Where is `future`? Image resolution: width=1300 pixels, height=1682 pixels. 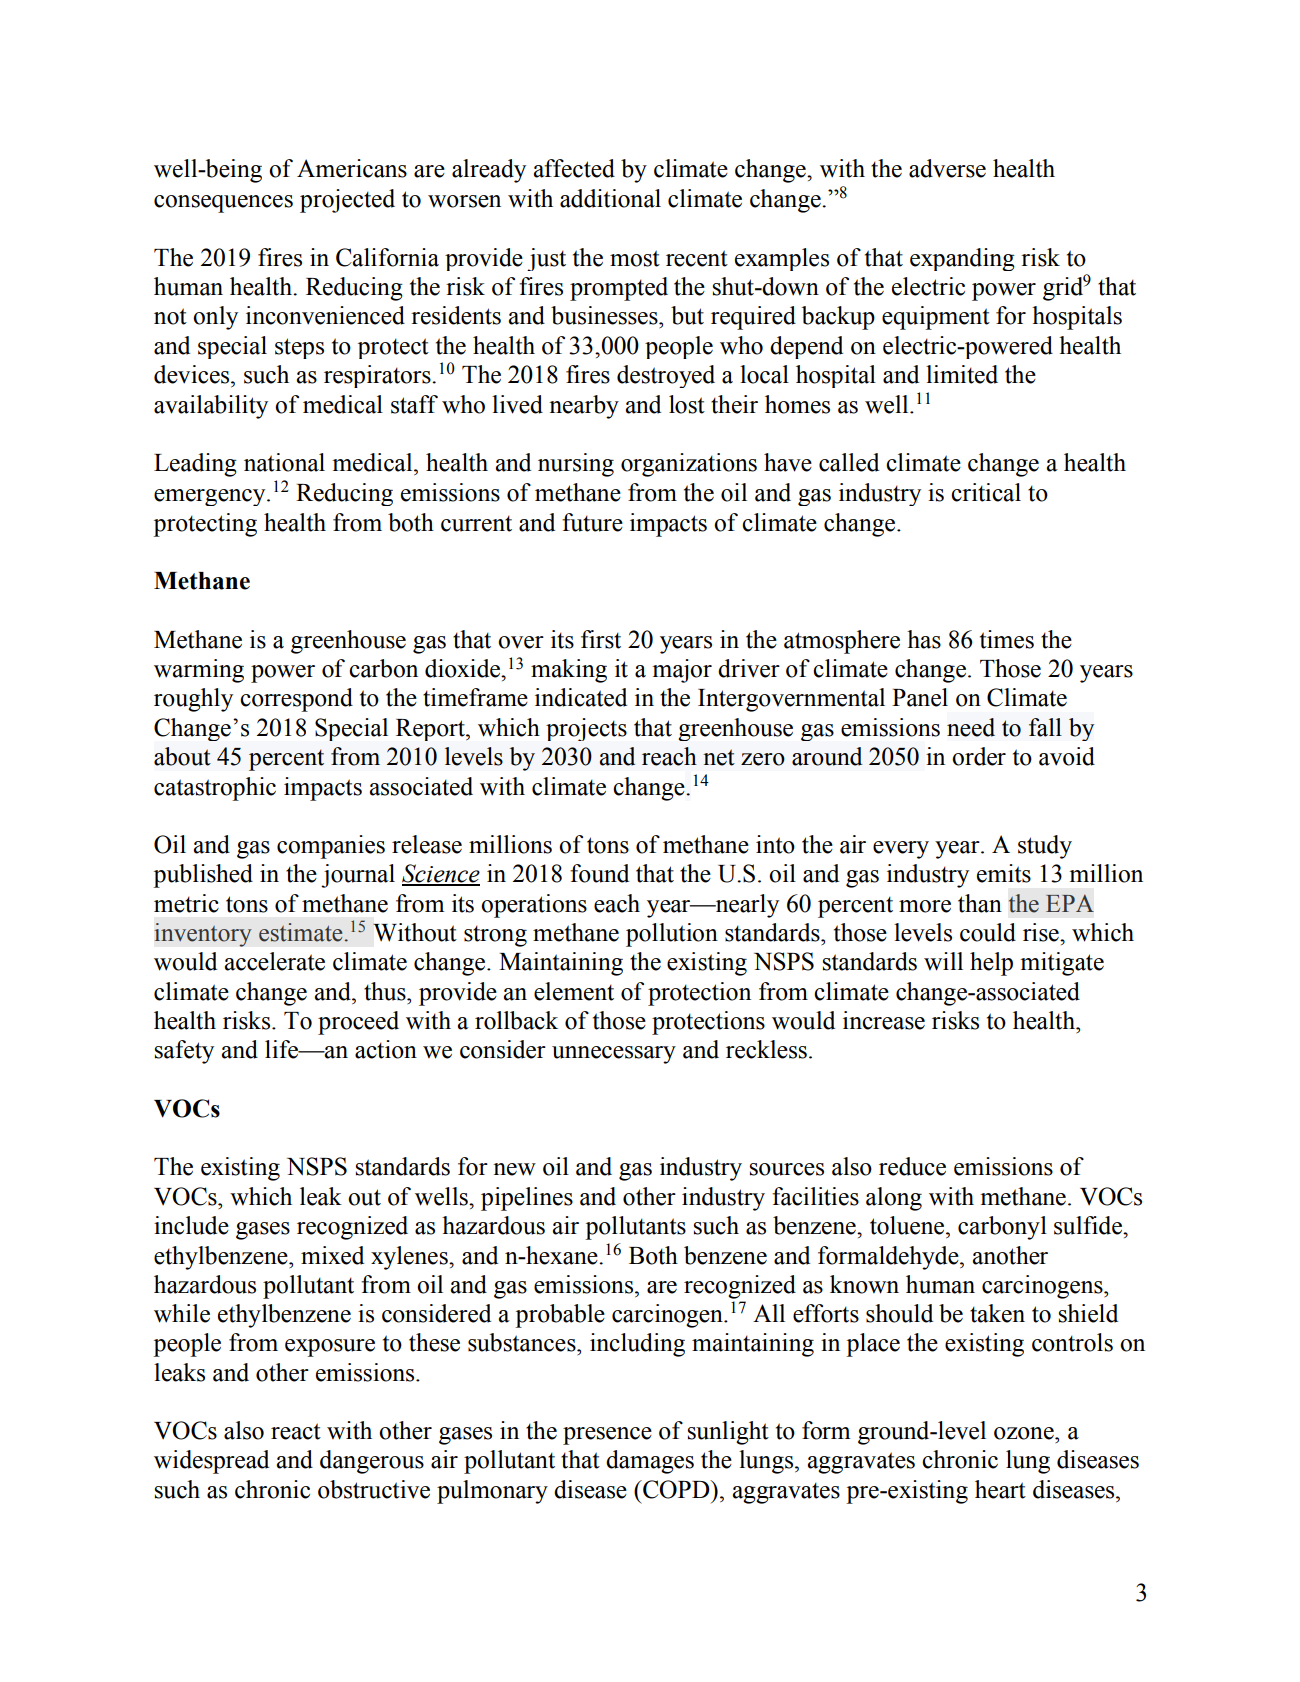
future is located at coordinates (592, 522).
